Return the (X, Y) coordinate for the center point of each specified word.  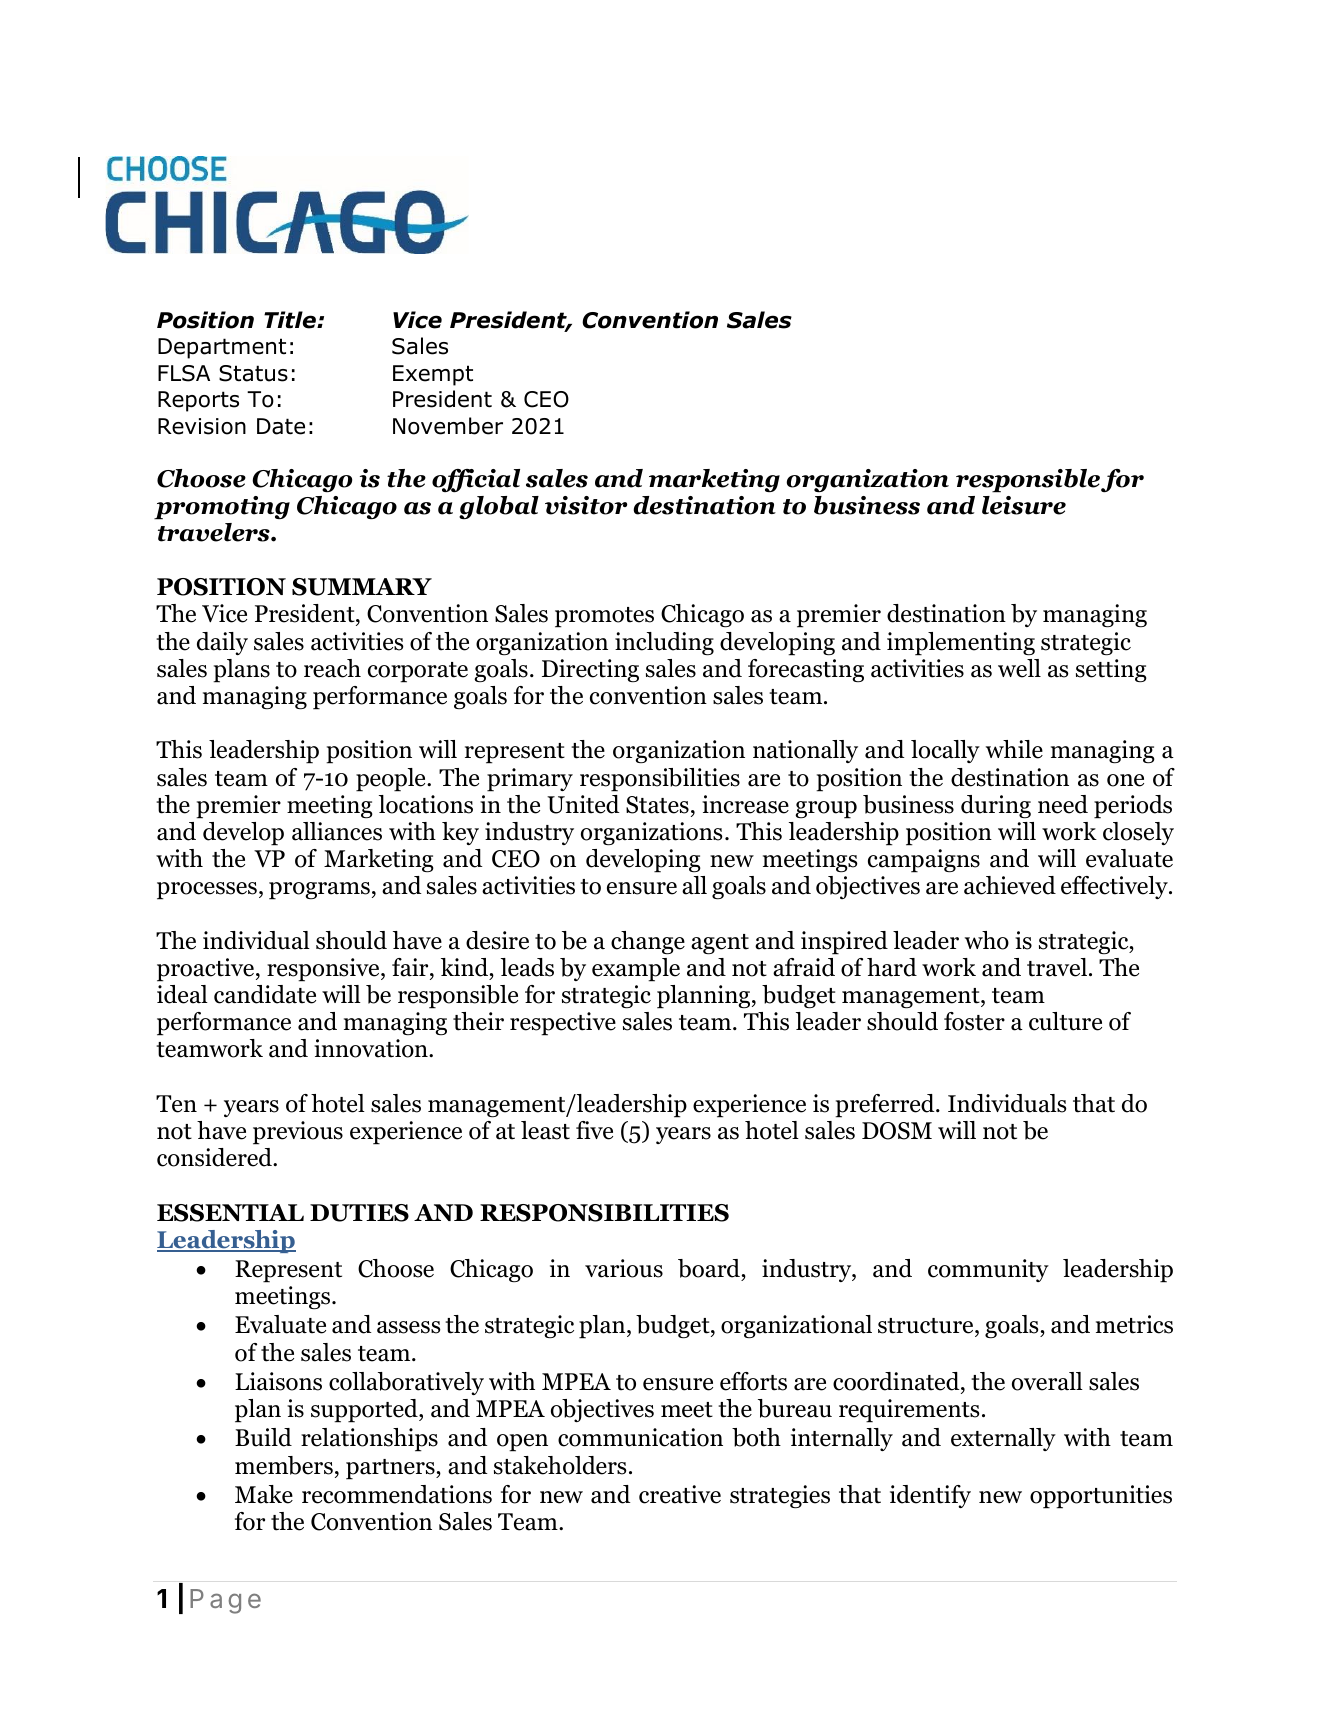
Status (253, 373)
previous (298, 1133)
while (1014, 749)
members (284, 1465)
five (594, 1130)
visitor (586, 505)
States (657, 805)
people (392, 780)
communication (640, 1437)
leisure (1024, 505)
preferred (886, 1106)
